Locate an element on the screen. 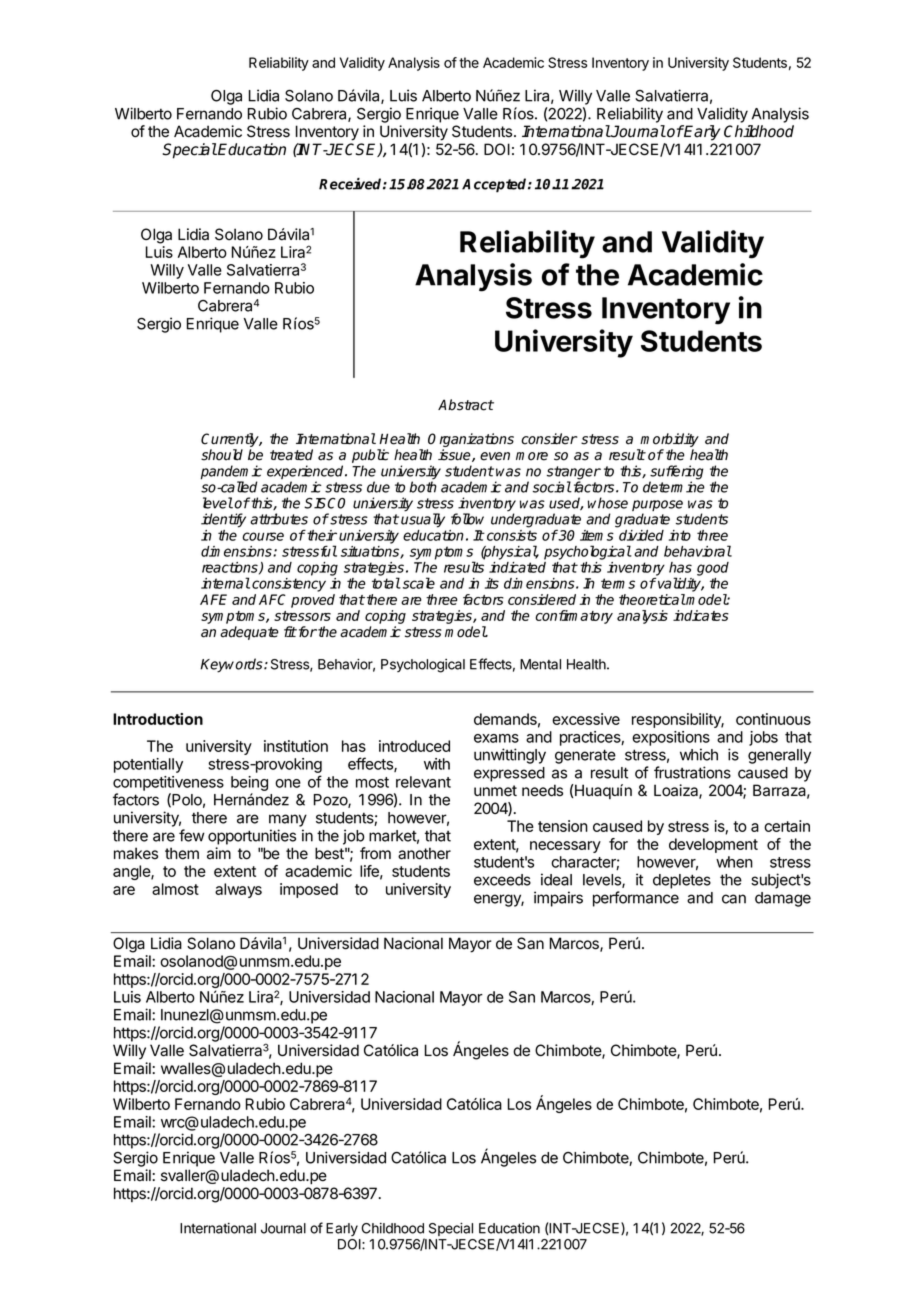 The width and height of the screenshot is (924, 1307). always is located at coordinates (238, 890).
